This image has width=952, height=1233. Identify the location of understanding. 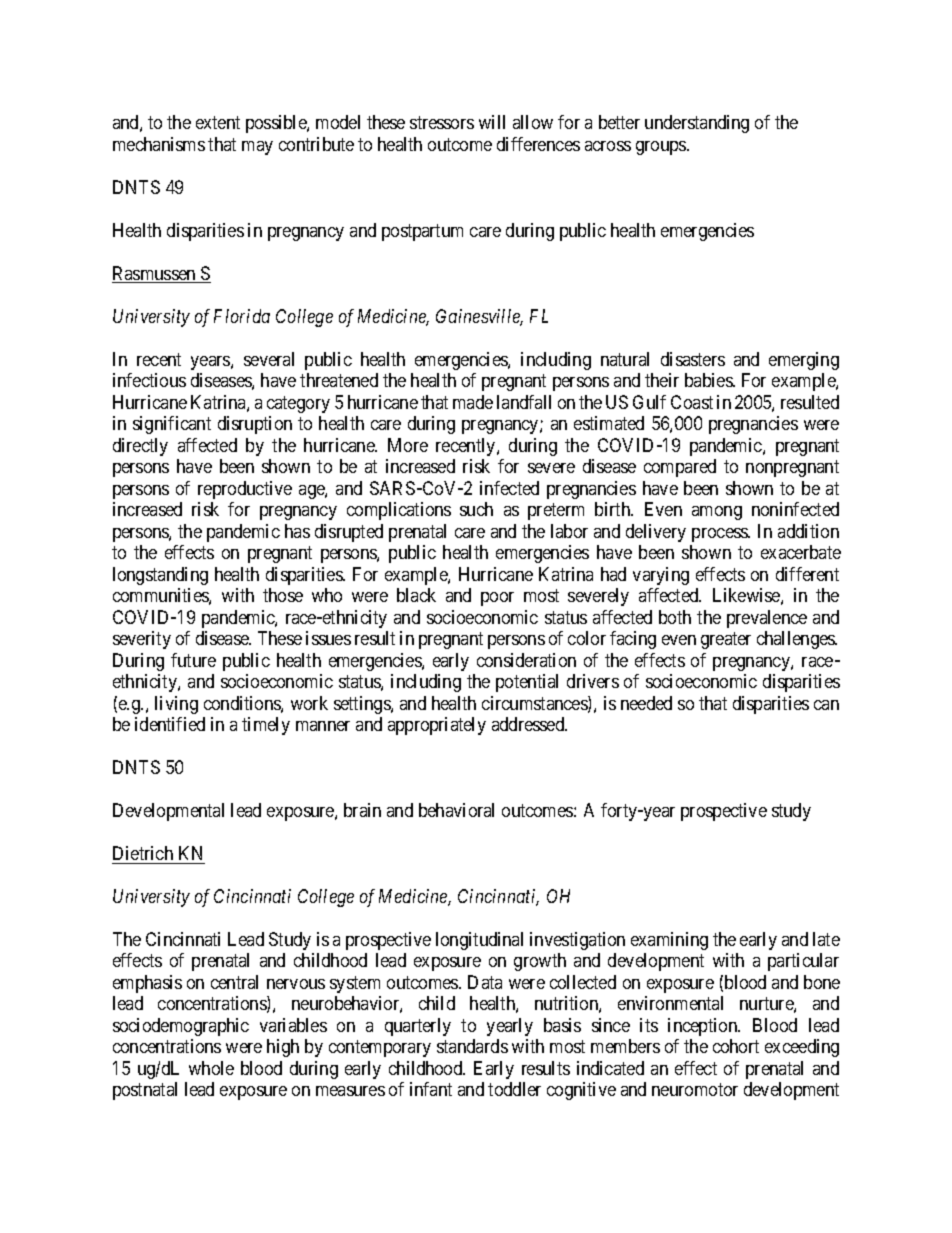
(697, 124).
